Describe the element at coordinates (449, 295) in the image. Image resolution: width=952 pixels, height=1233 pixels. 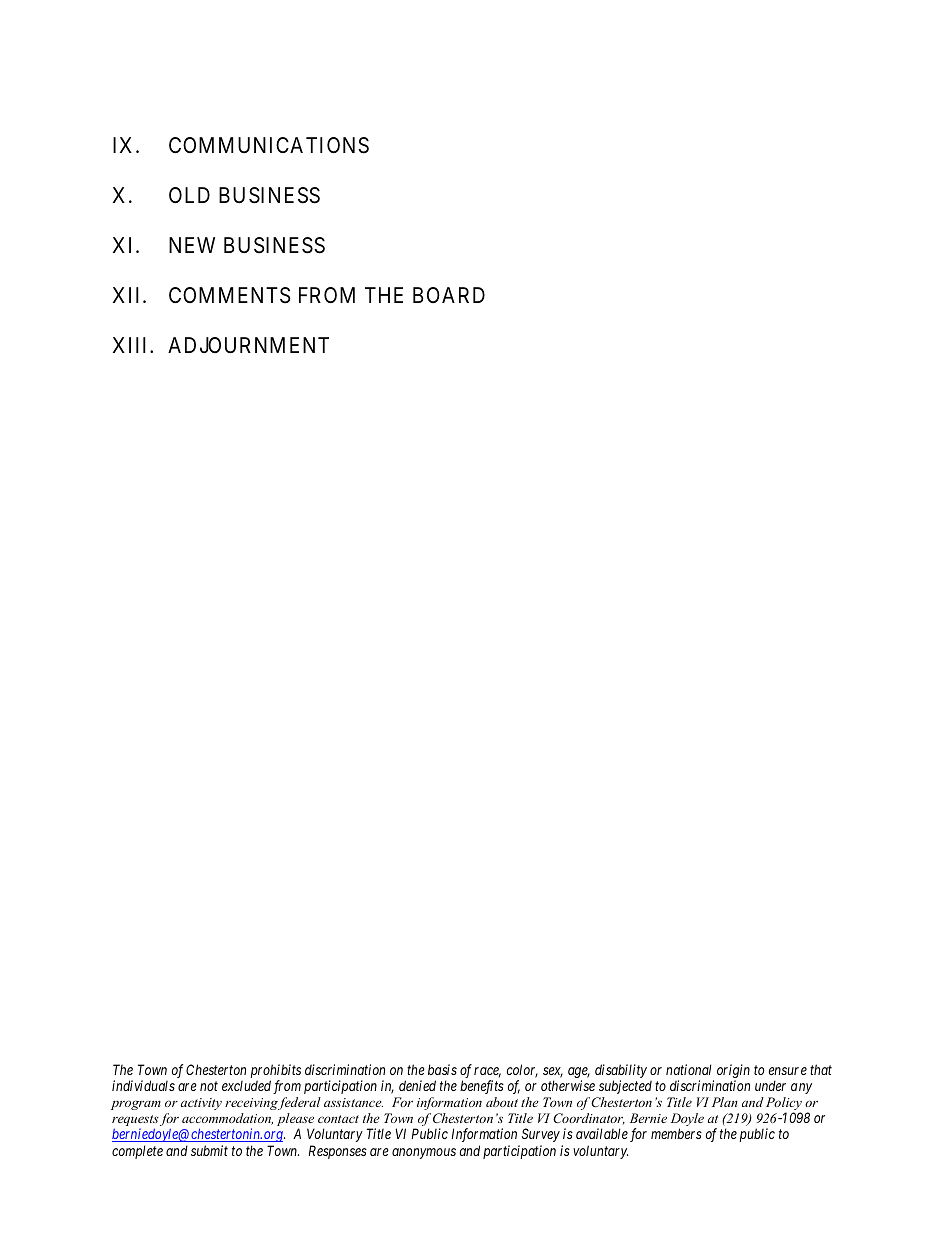
I see `BOARD` at that location.
